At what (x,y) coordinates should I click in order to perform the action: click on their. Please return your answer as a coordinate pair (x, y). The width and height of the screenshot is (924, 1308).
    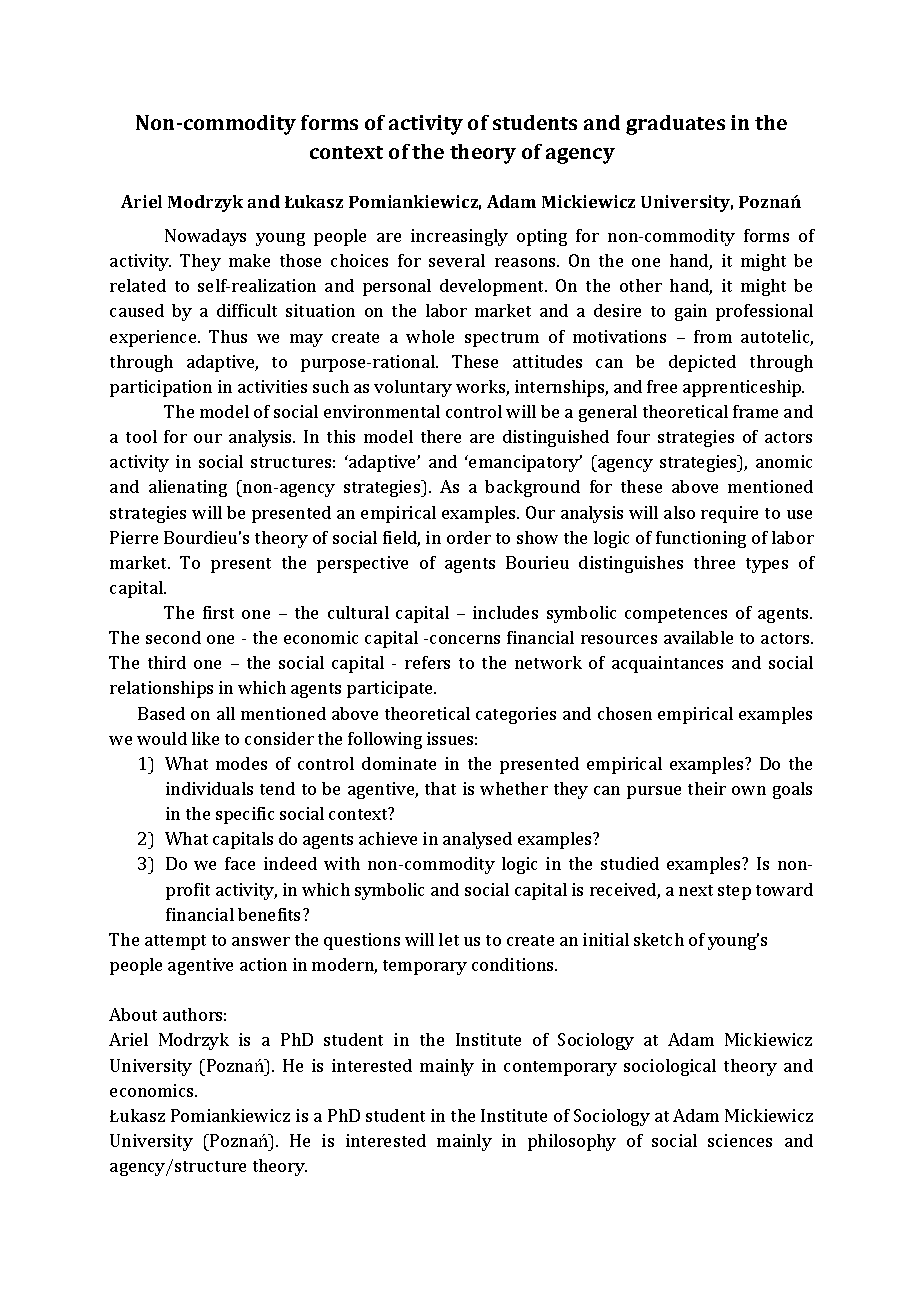
    Looking at the image, I should click on (707, 788).
